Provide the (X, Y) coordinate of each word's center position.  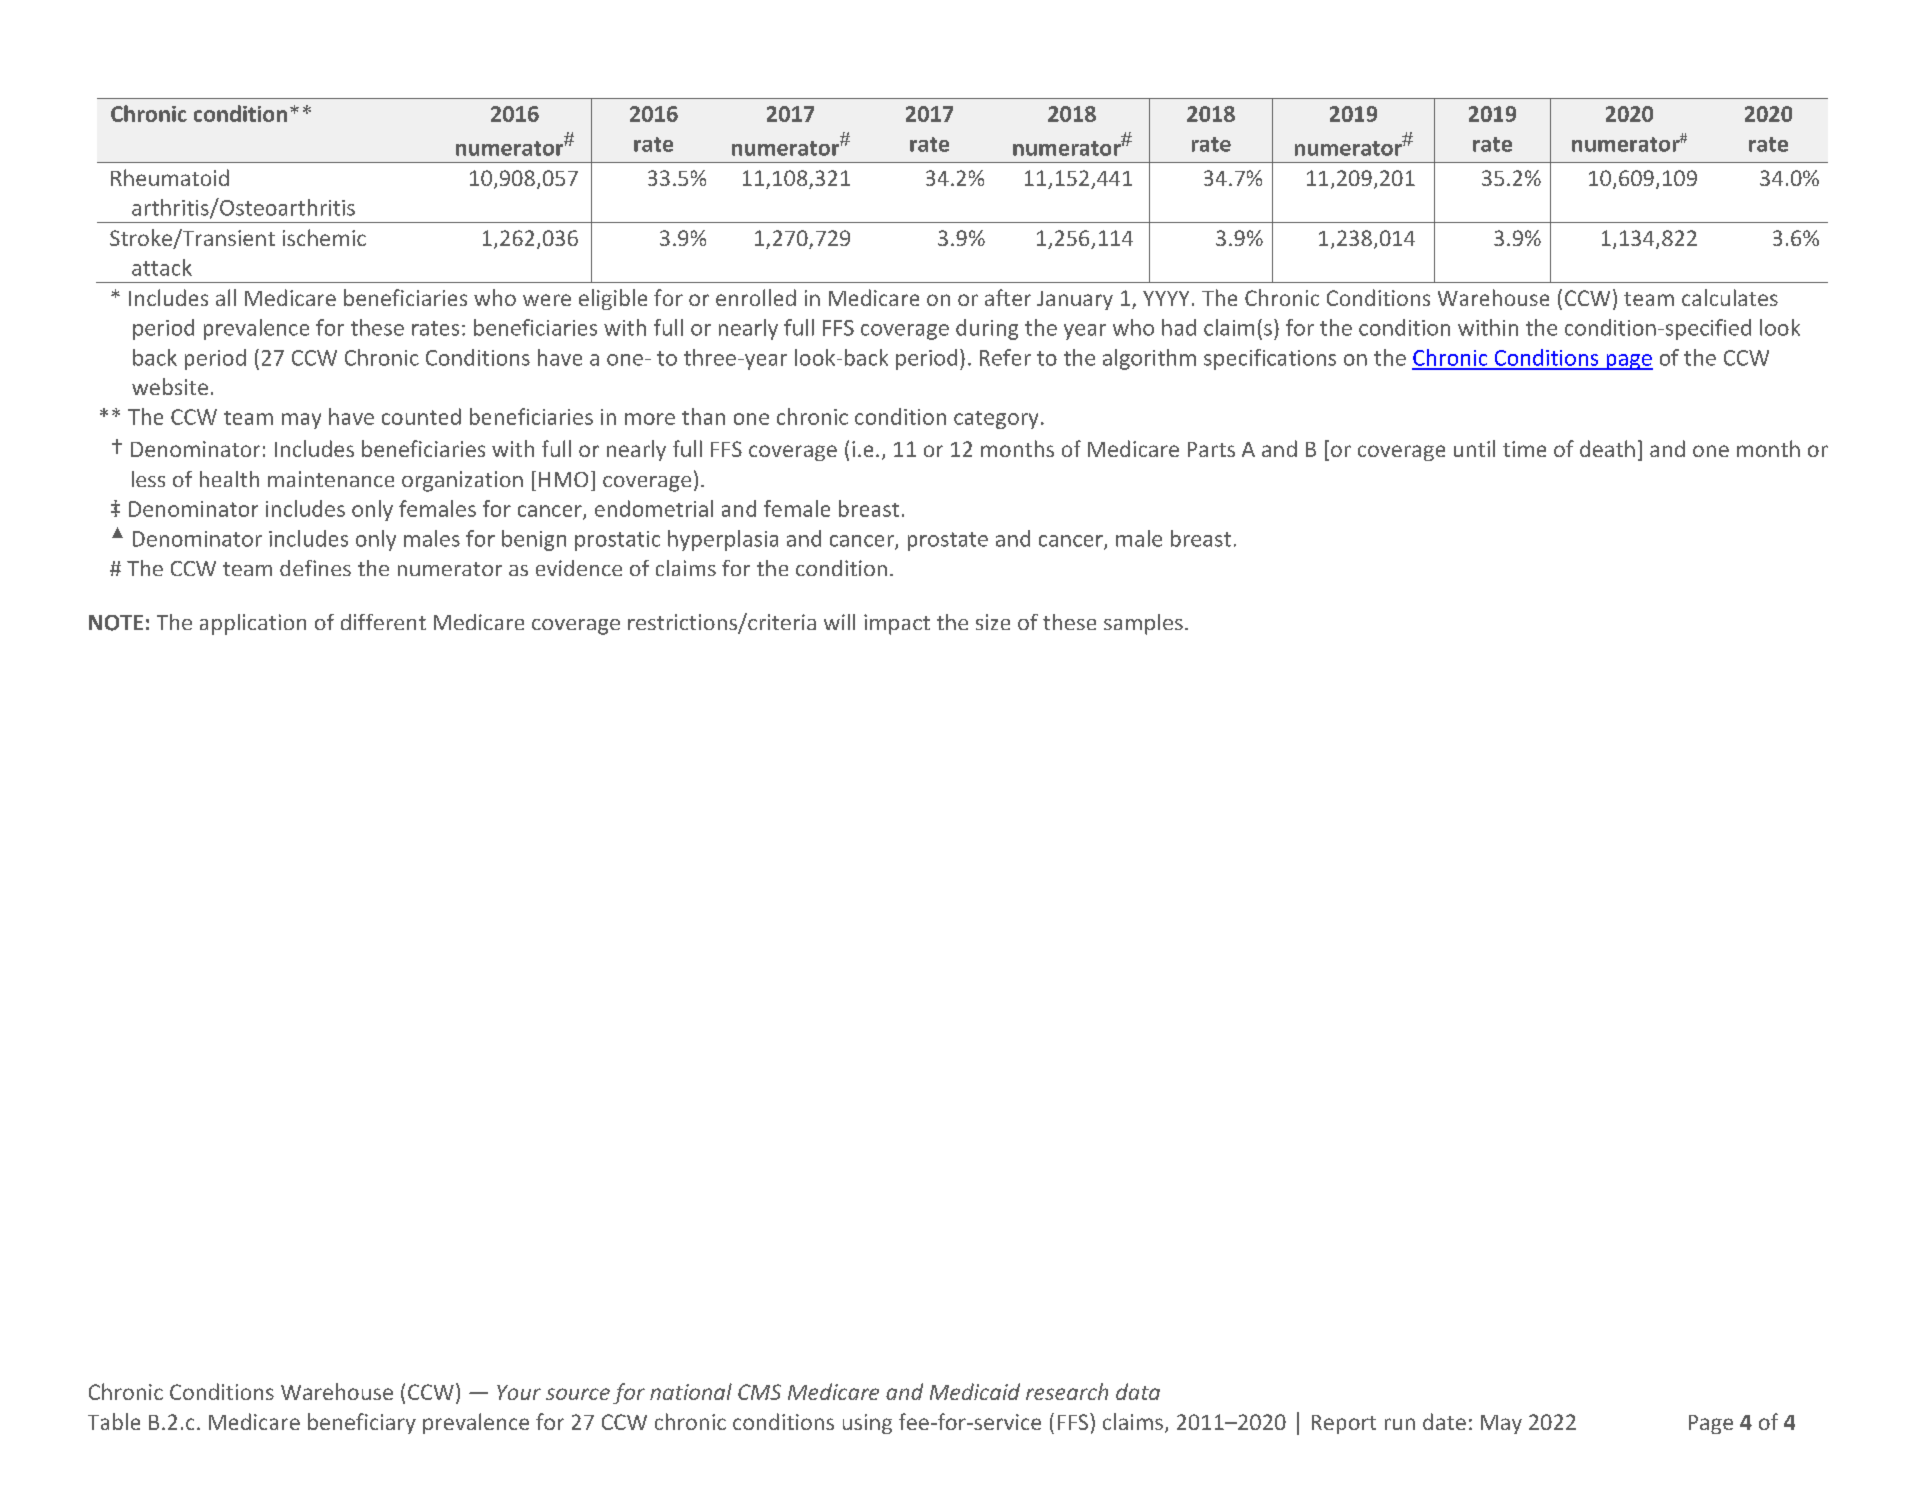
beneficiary (362, 1423)
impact (897, 624)
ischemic (324, 237)
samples (1143, 624)
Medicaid (975, 1391)
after (1008, 297)
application (253, 624)
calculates (1730, 297)
